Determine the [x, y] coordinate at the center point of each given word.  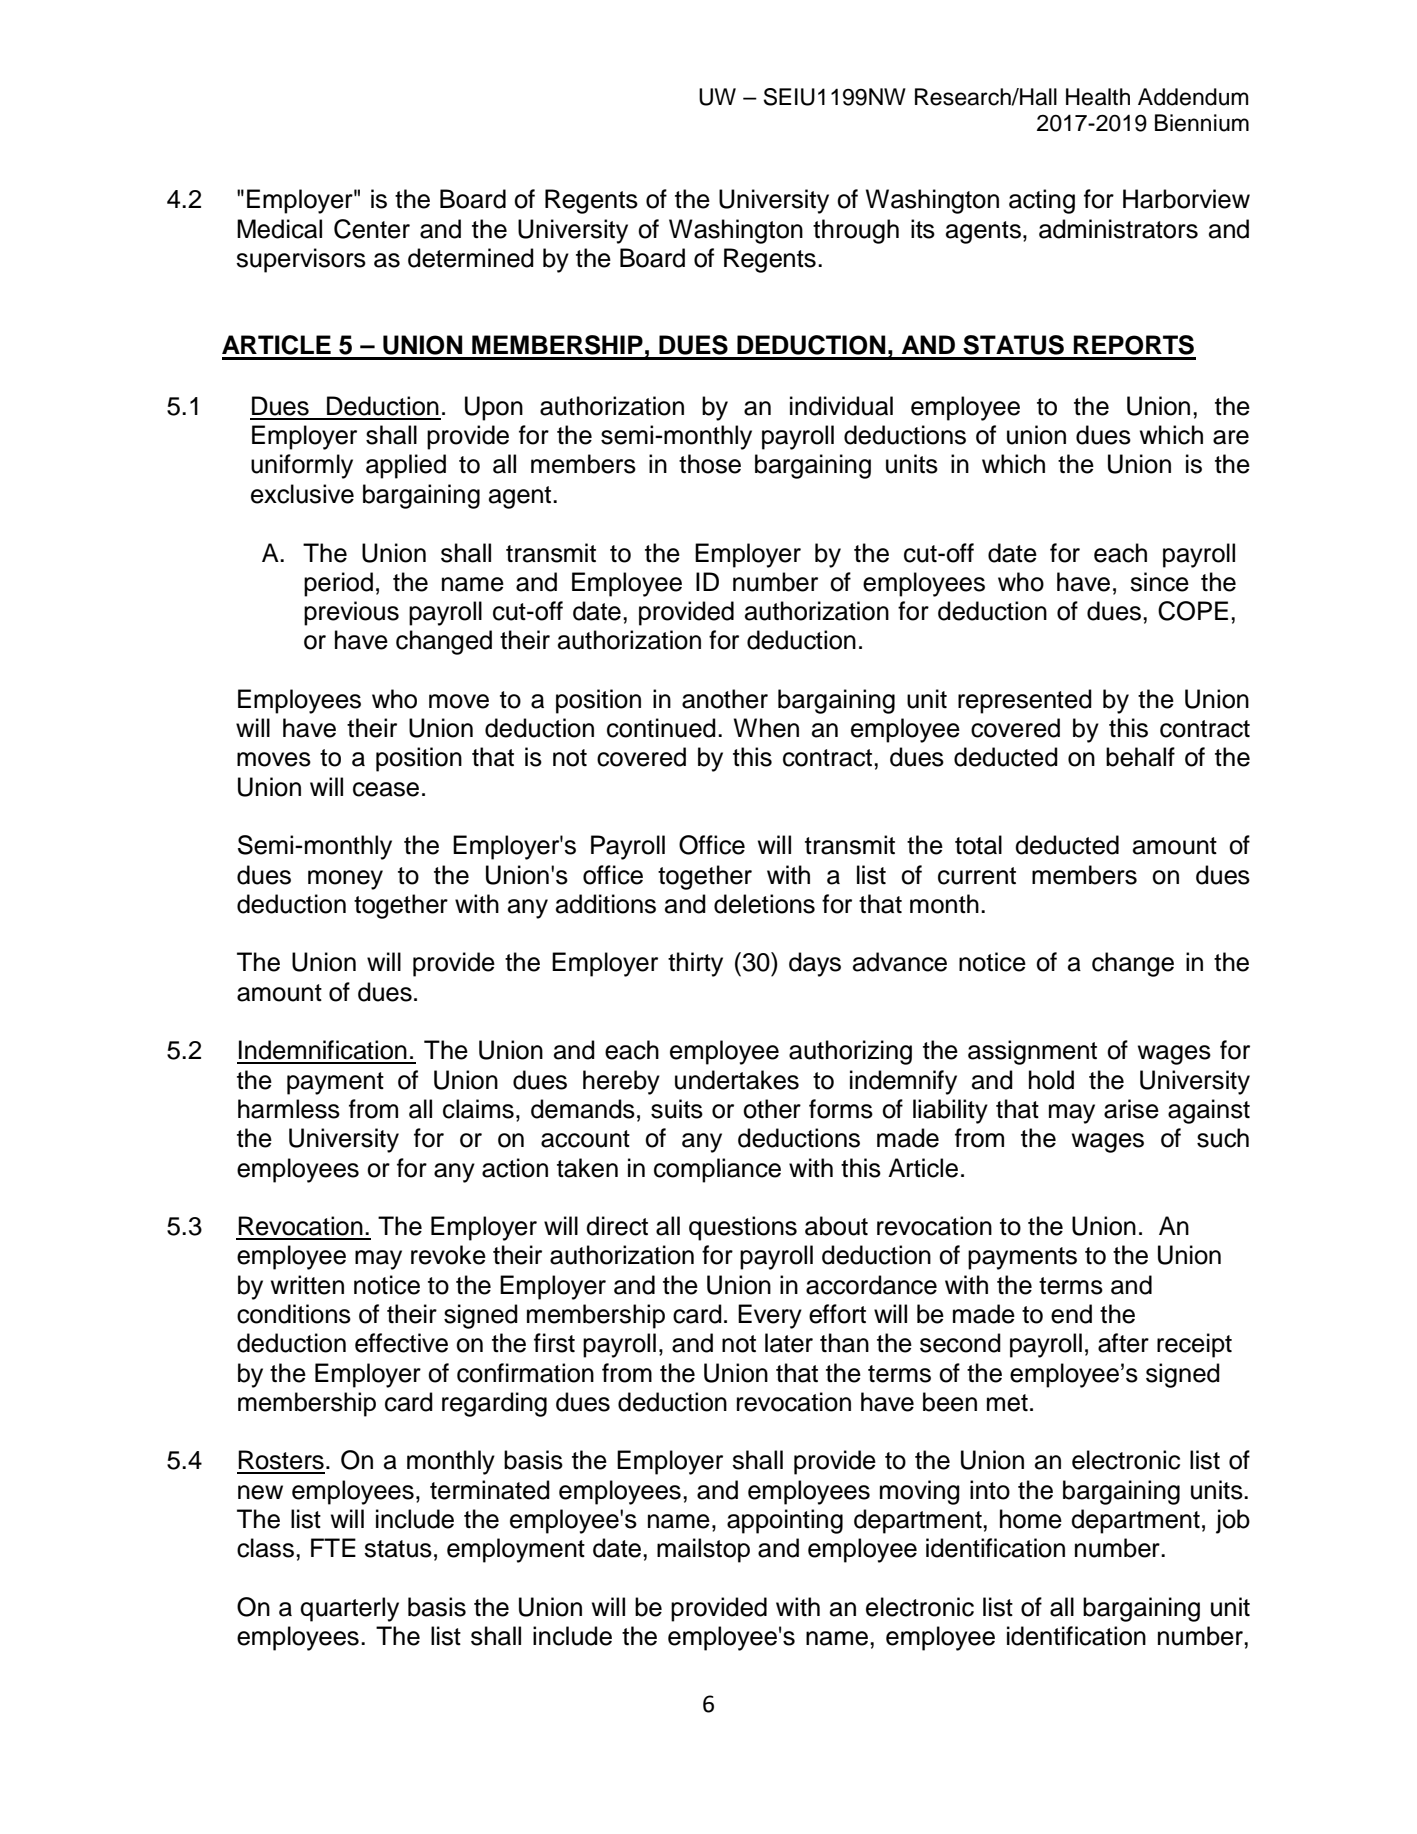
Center [372, 229]
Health [1098, 97]
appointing [785, 1521]
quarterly [349, 1609]
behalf [1140, 757]
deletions [764, 904]
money [345, 880]
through [856, 231]
